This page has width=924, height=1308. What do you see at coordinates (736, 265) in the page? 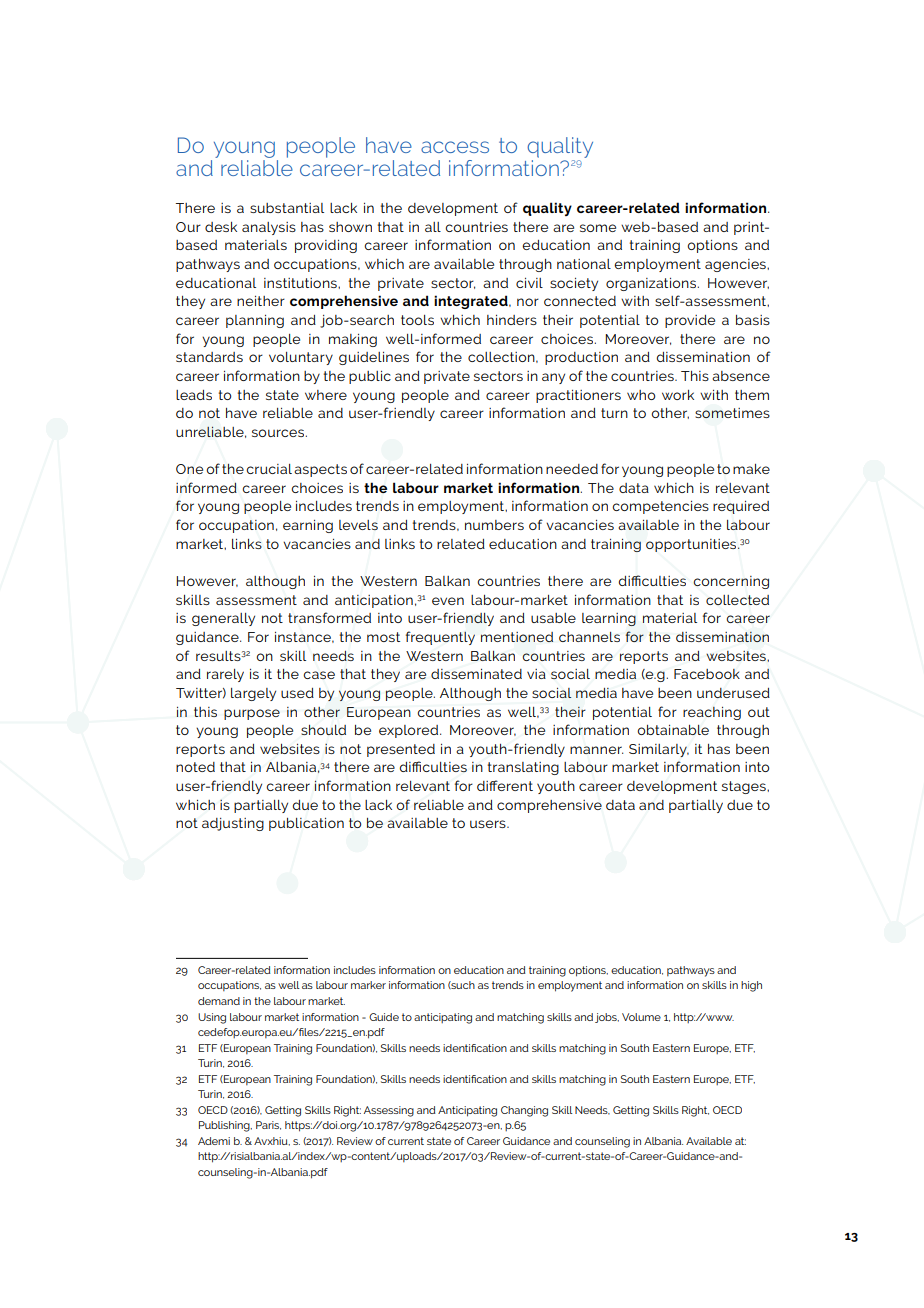
I see `agencies` at bounding box center [736, 265].
